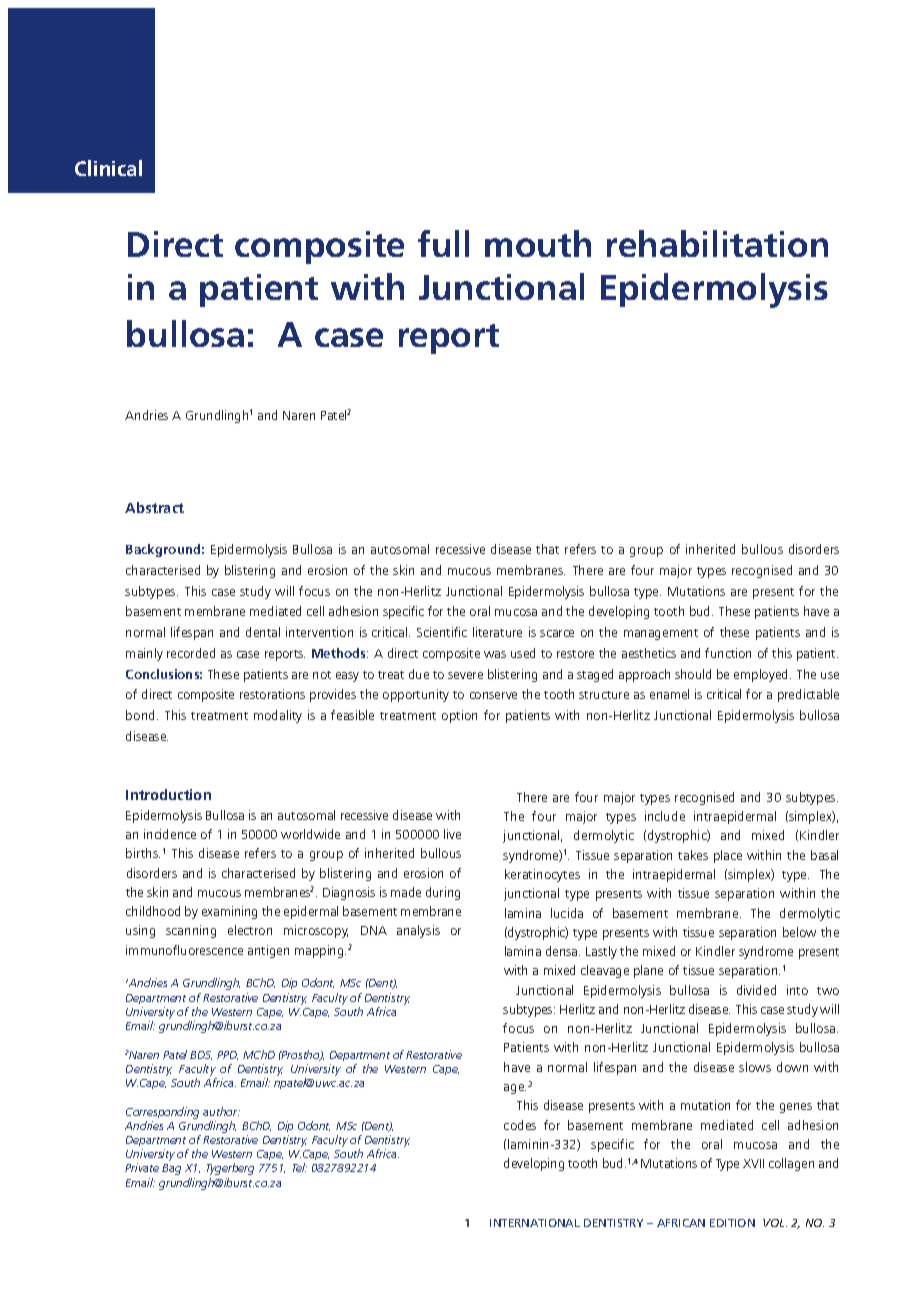 The width and height of the screenshot is (924, 1290). Describe the element at coordinates (753, 1163) in the screenshot. I see `XVII` at that location.
